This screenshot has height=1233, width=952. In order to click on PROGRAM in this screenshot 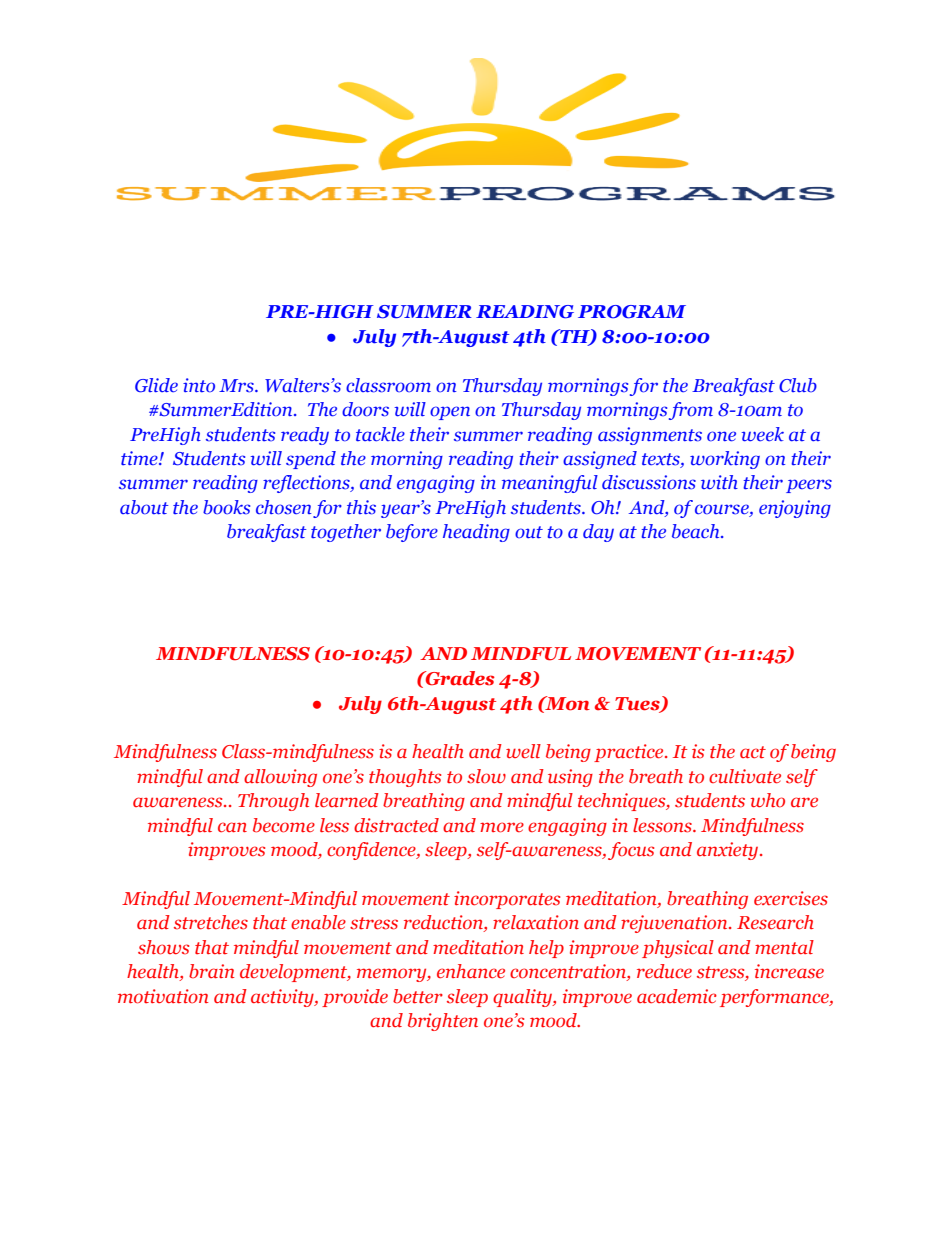, I will do `click(632, 312)`.
